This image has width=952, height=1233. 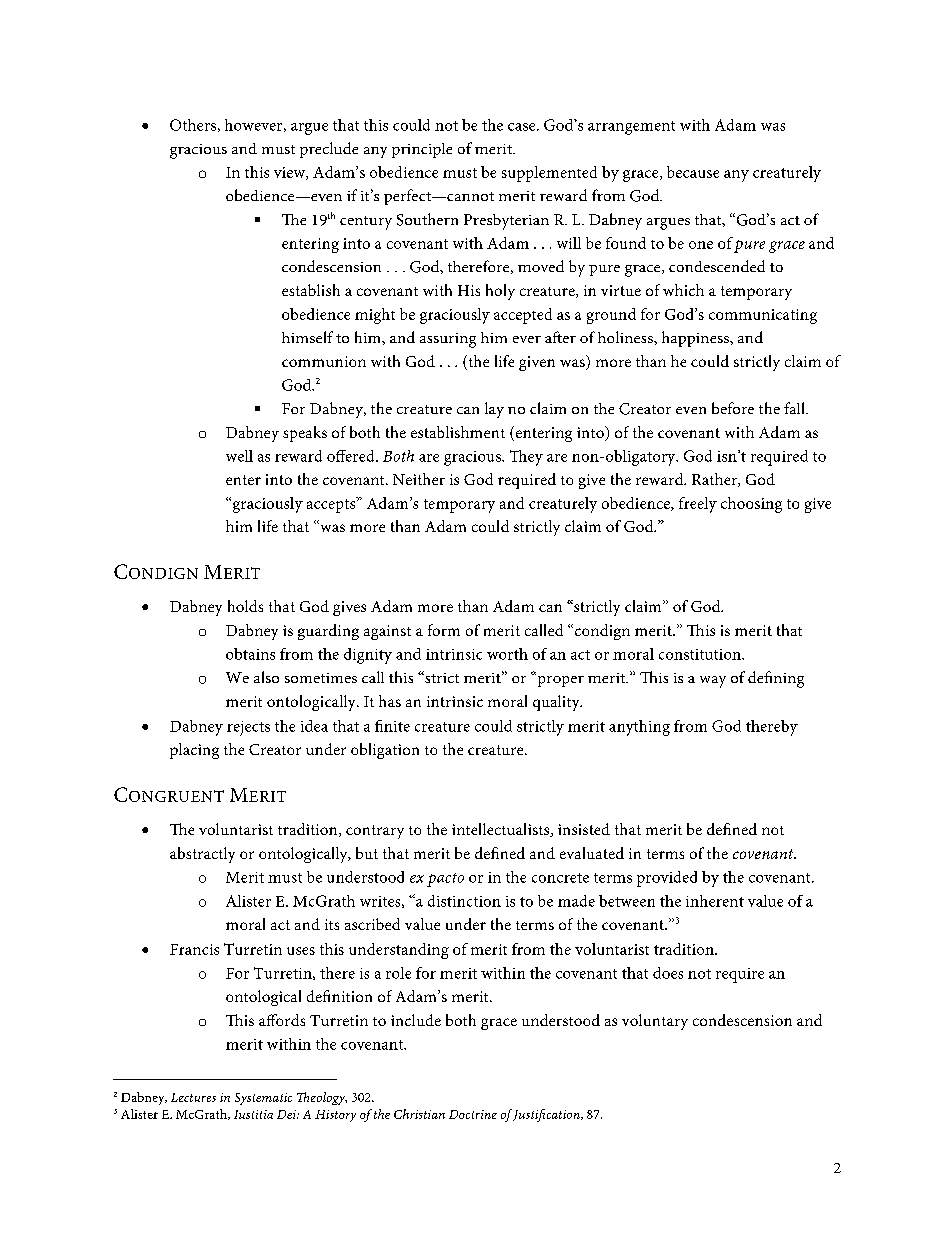 What do you see at coordinates (245, 606) in the image?
I see `holds` at bounding box center [245, 606].
